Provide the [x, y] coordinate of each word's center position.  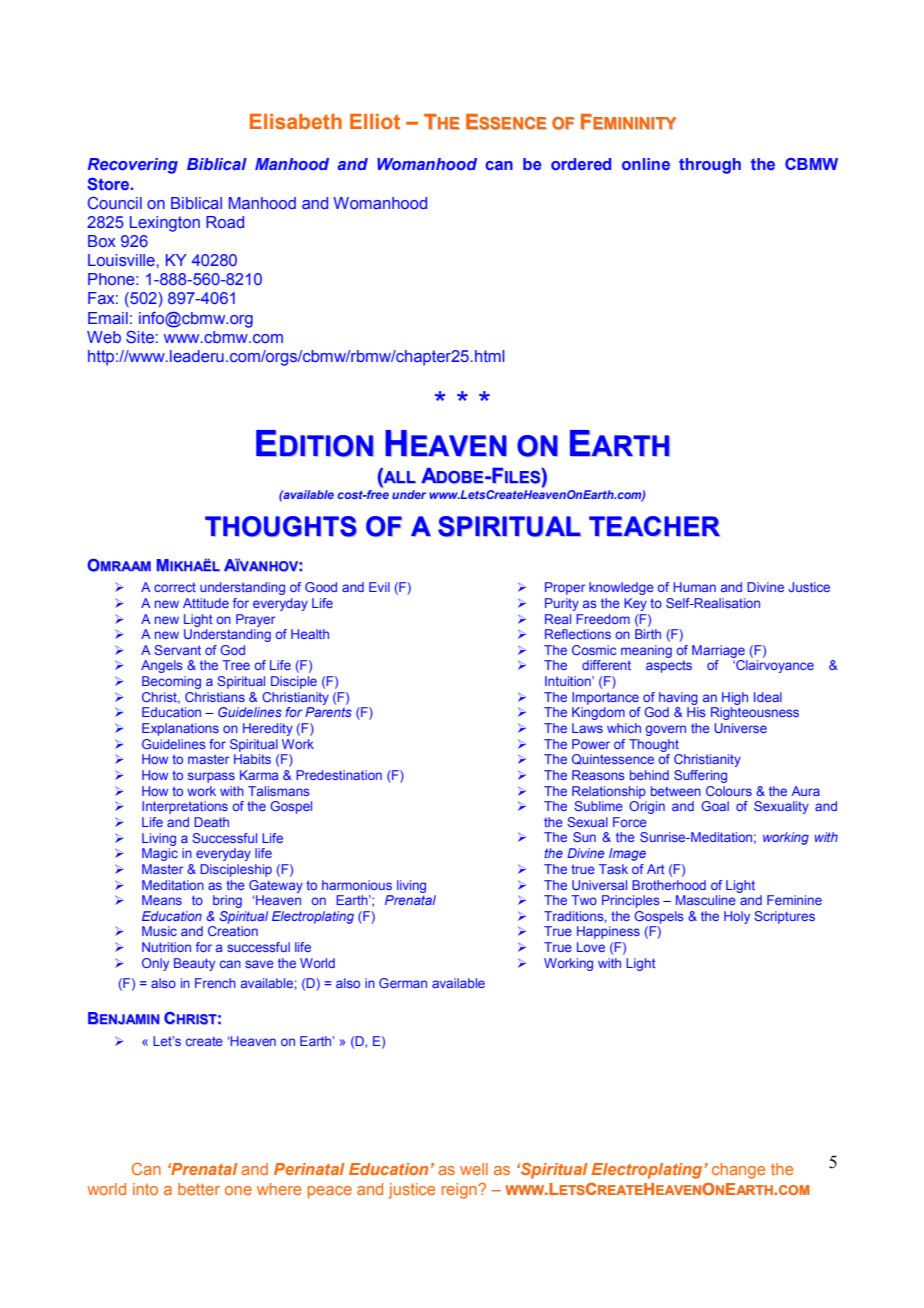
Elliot [375, 121]
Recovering [133, 166]
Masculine [706, 900]
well [474, 1169]
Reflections [578, 634]
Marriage [718, 651]
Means [162, 900]
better [199, 1189]
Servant [177, 650]
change [738, 1171]
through [710, 166]
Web [104, 337]
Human [694, 587]
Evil [379, 587]
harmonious [357, 885]
